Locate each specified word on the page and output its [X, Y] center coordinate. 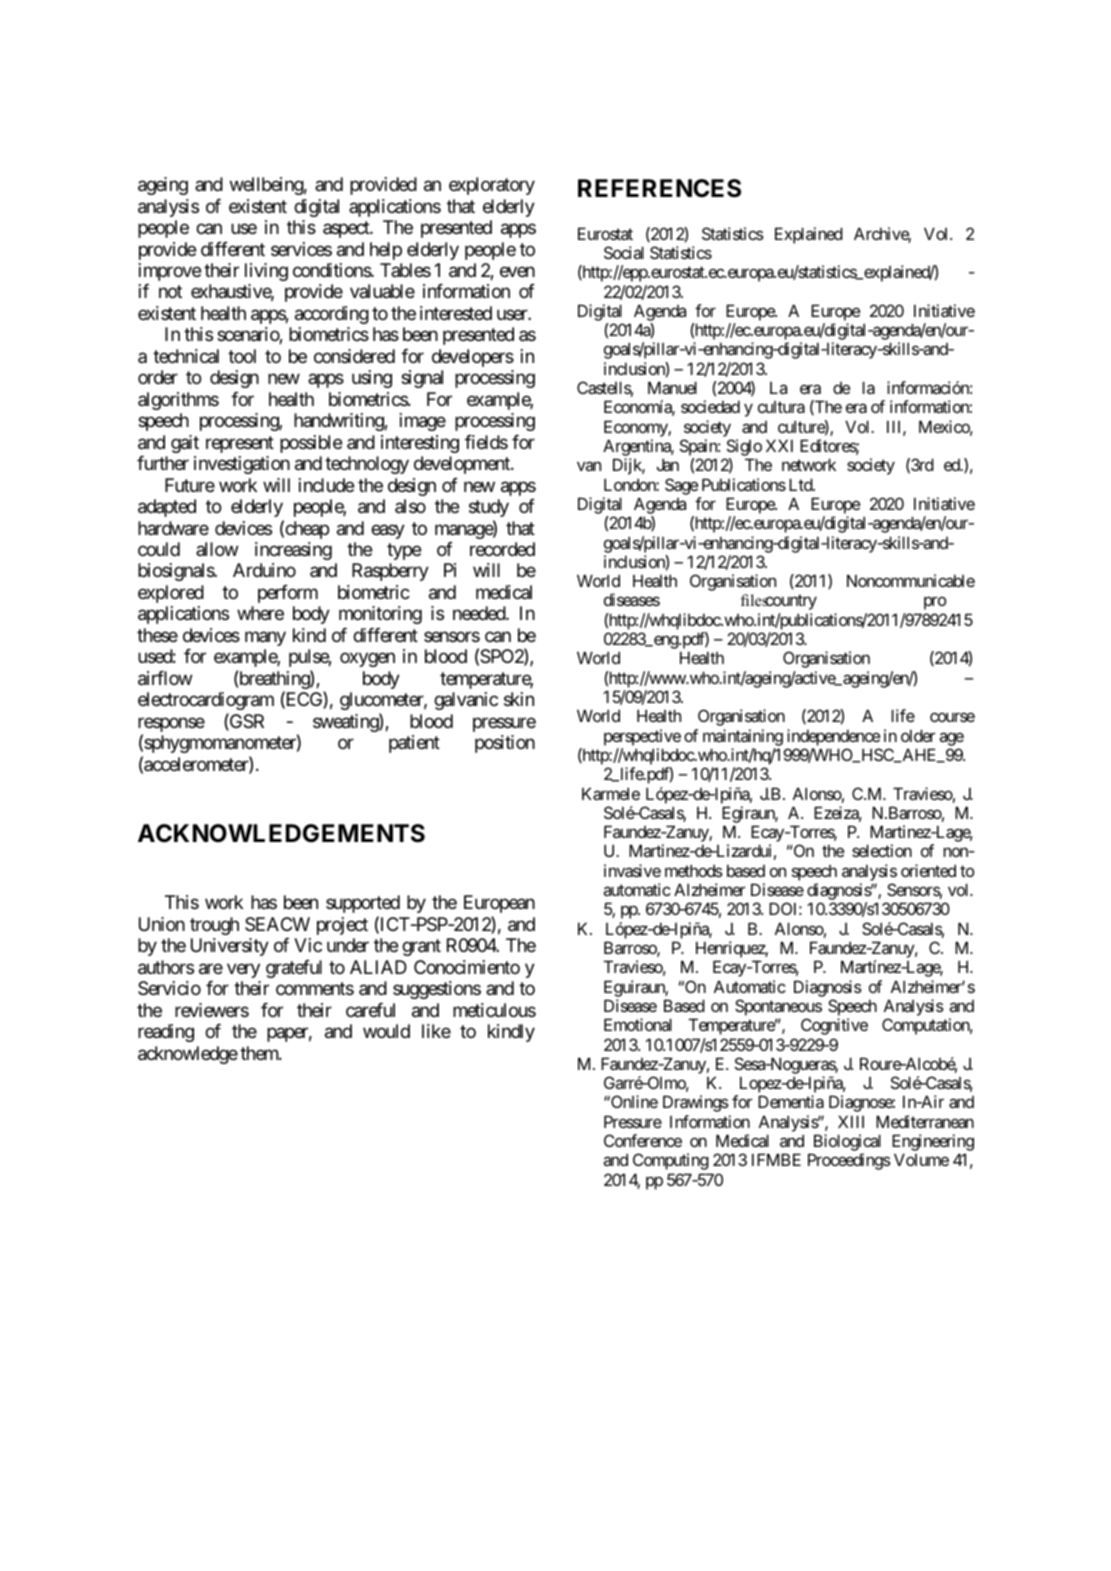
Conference [643, 1140]
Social [624, 252]
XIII [851, 1121]
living [266, 272]
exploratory [492, 186]
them [260, 1053]
